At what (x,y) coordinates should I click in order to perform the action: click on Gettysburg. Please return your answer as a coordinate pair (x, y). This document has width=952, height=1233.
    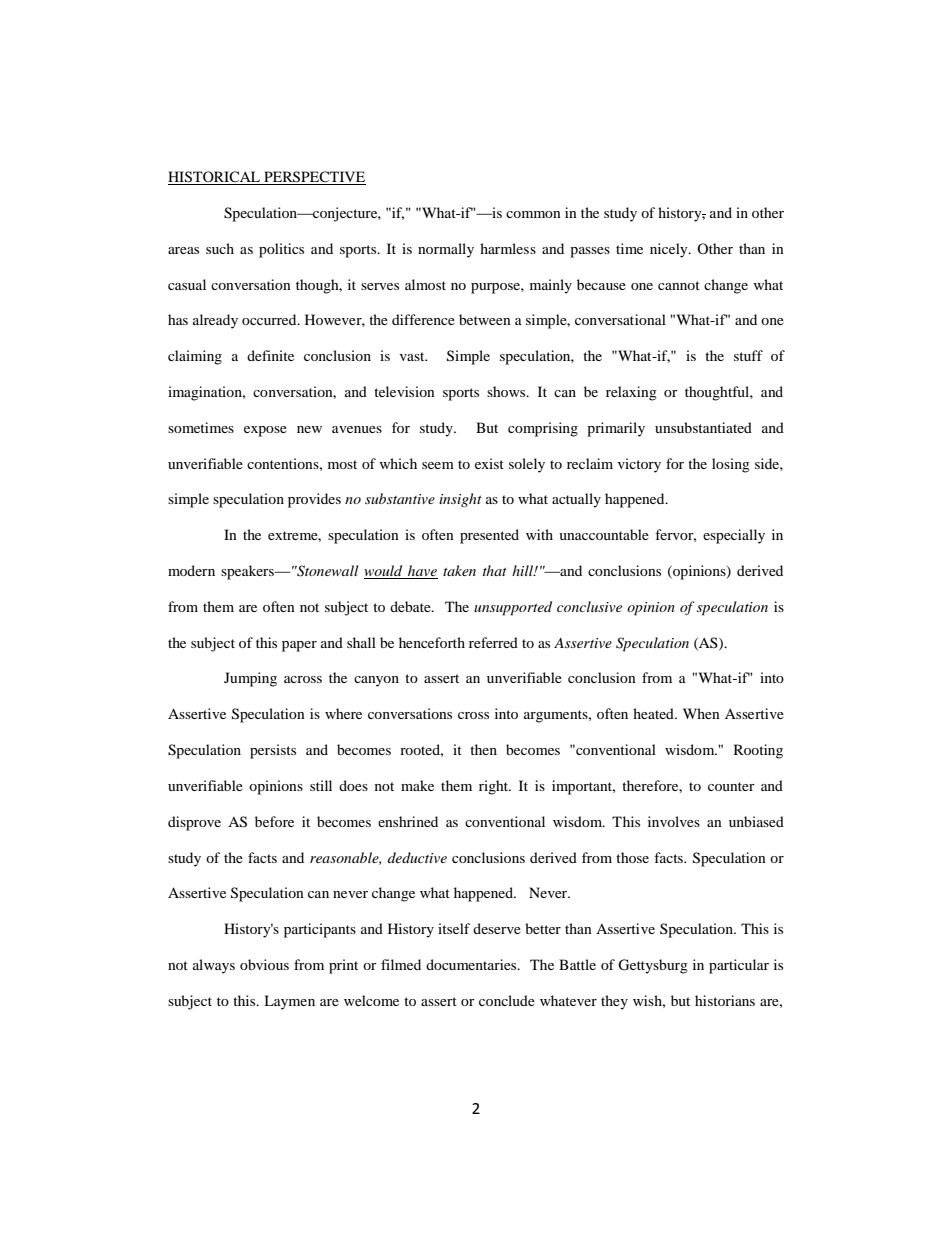
    Looking at the image, I should click on (653, 966).
